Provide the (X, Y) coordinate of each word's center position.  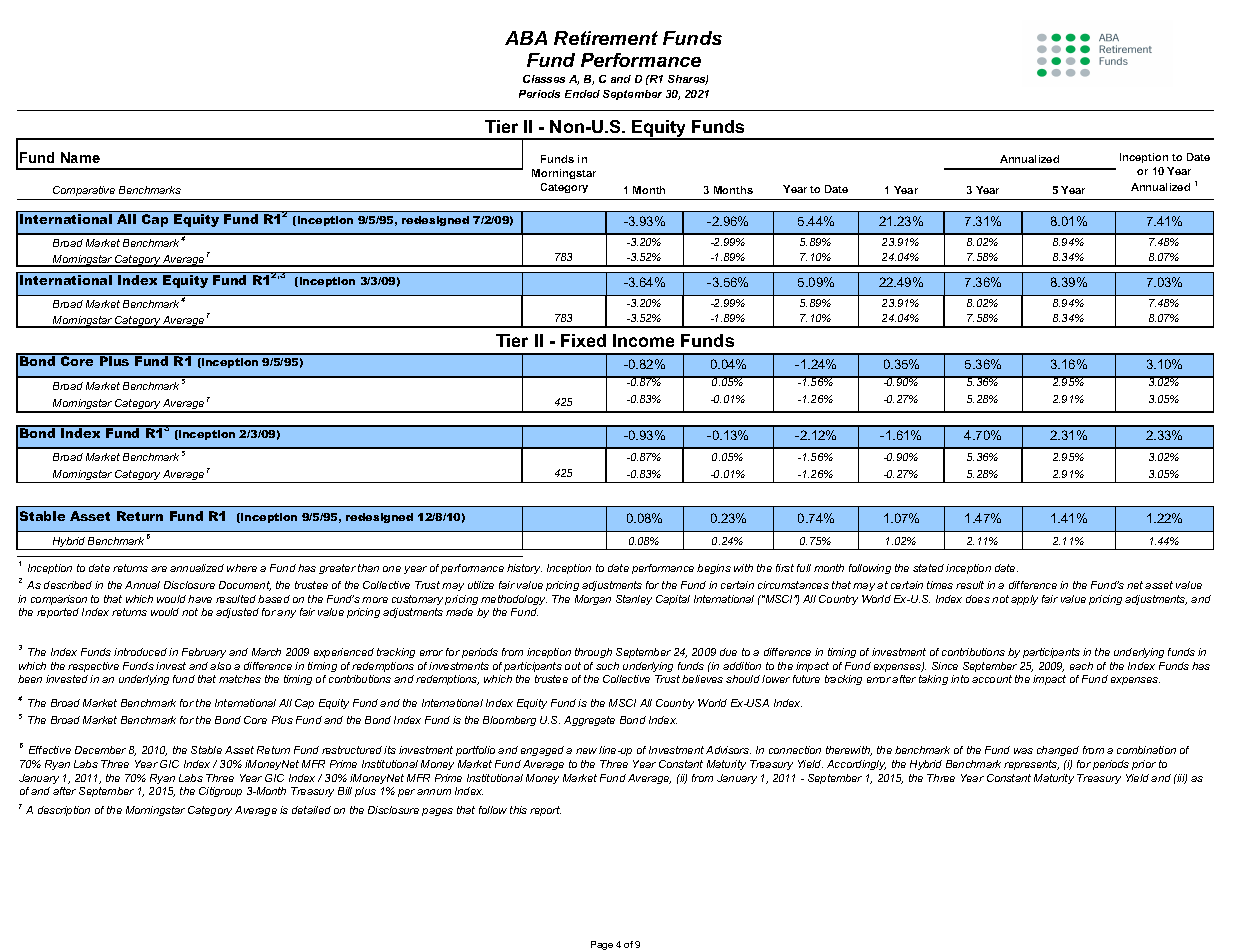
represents (1031, 765)
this (518, 810)
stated (928, 568)
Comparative (84, 193)
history (524, 569)
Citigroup (220, 792)
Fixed (583, 340)
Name (80, 157)
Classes (544, 79)
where (242, 568)
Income (643, 340)
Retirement (606, 38)
